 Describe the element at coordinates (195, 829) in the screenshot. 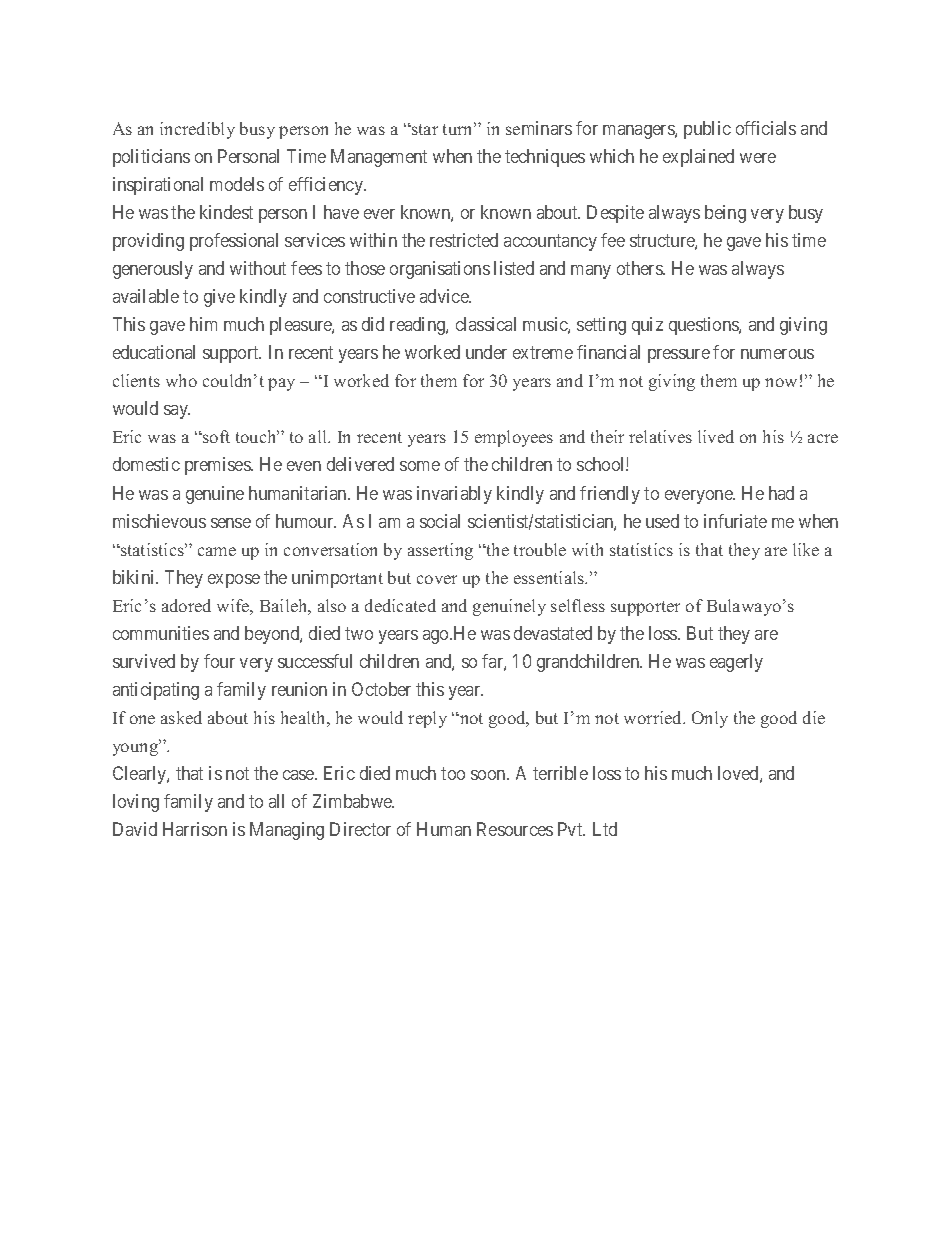

I see `Harrison` at that location.
